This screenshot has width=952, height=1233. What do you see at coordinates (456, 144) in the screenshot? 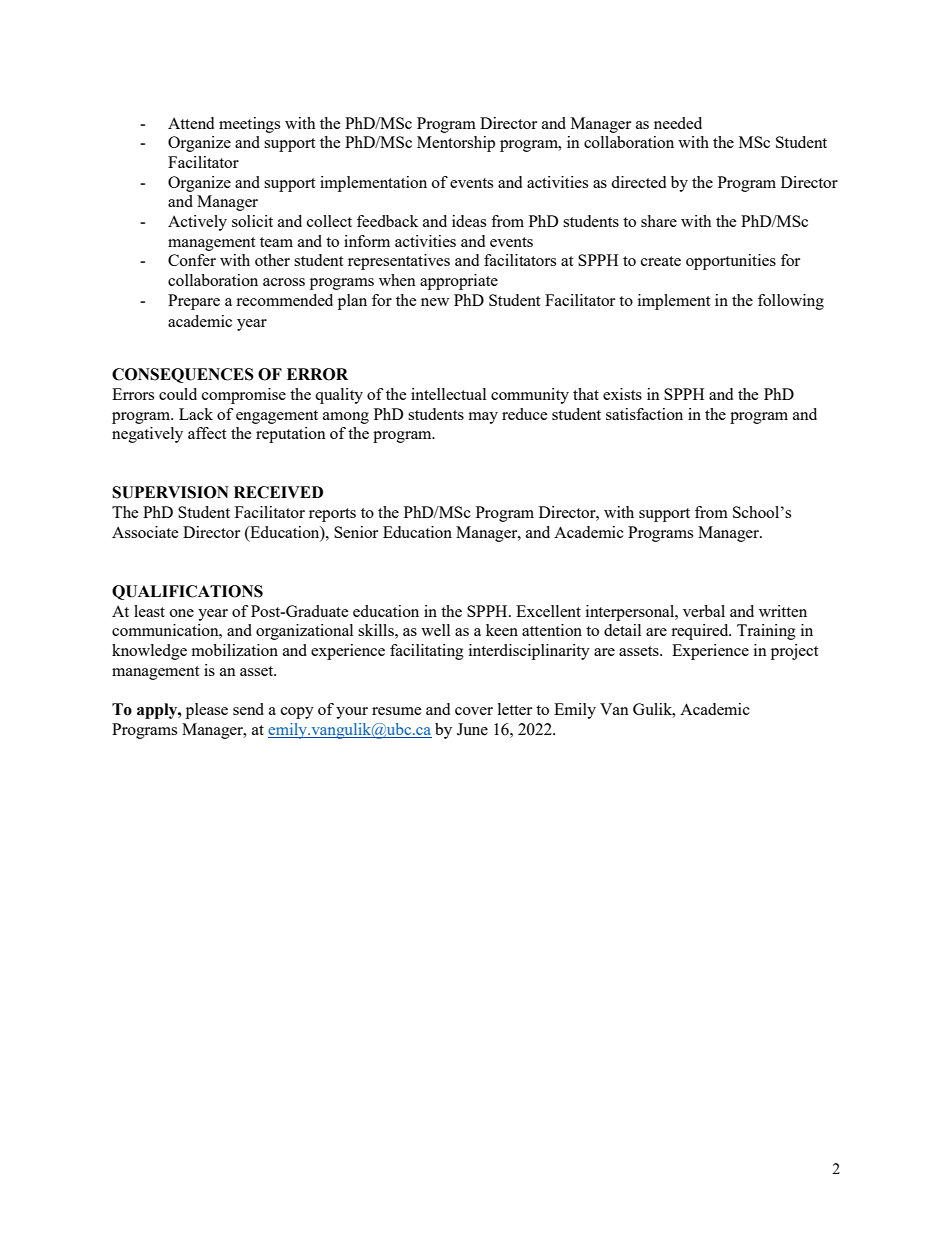
I see `Mentorship` at bounding box center [456, 144].
